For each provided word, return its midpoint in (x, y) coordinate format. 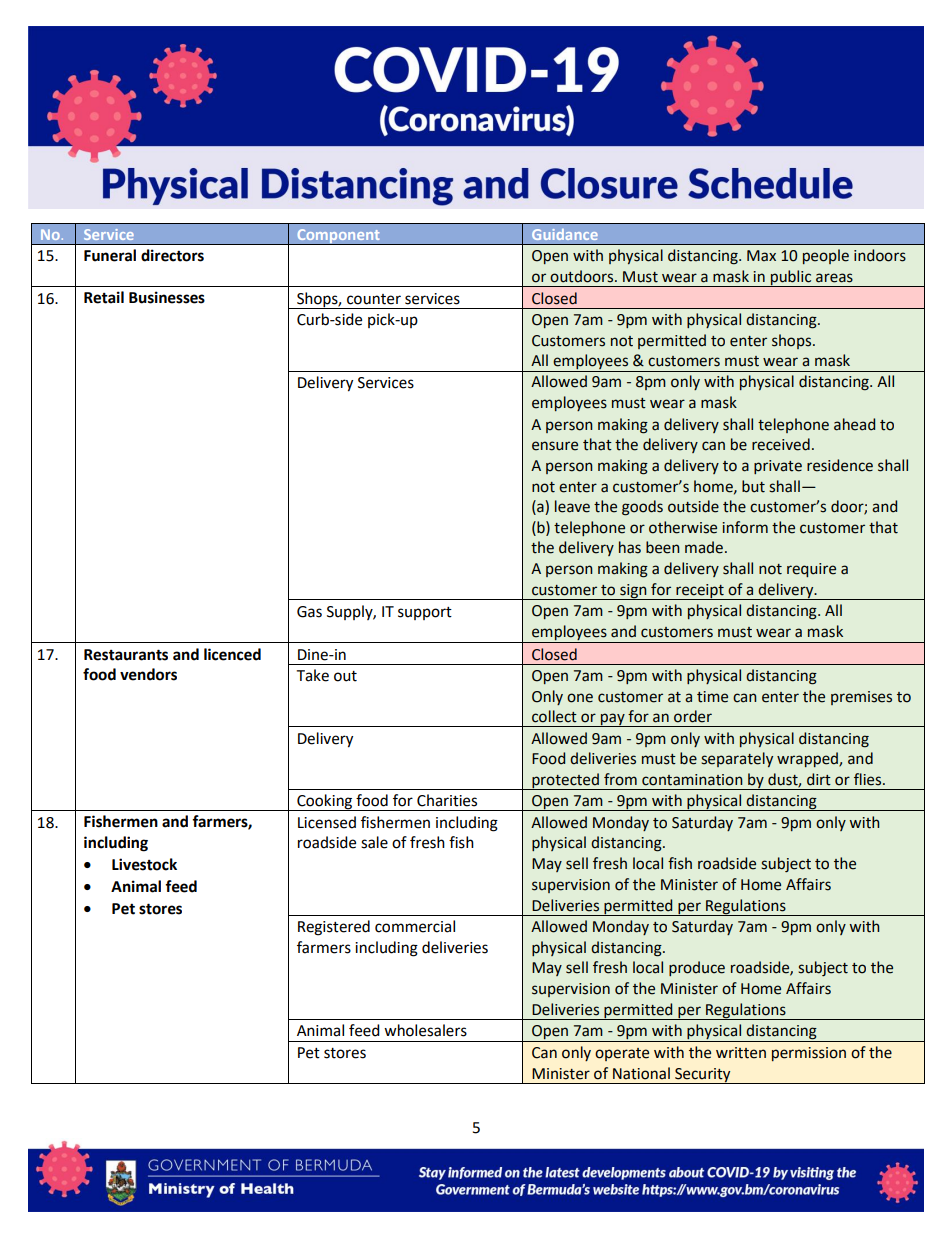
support (425, 613)
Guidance (565, 234)
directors (172, 255)
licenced (232, 654)
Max (761, 256)
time (712, 697)
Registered (334, 928)
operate (622, 1054)
